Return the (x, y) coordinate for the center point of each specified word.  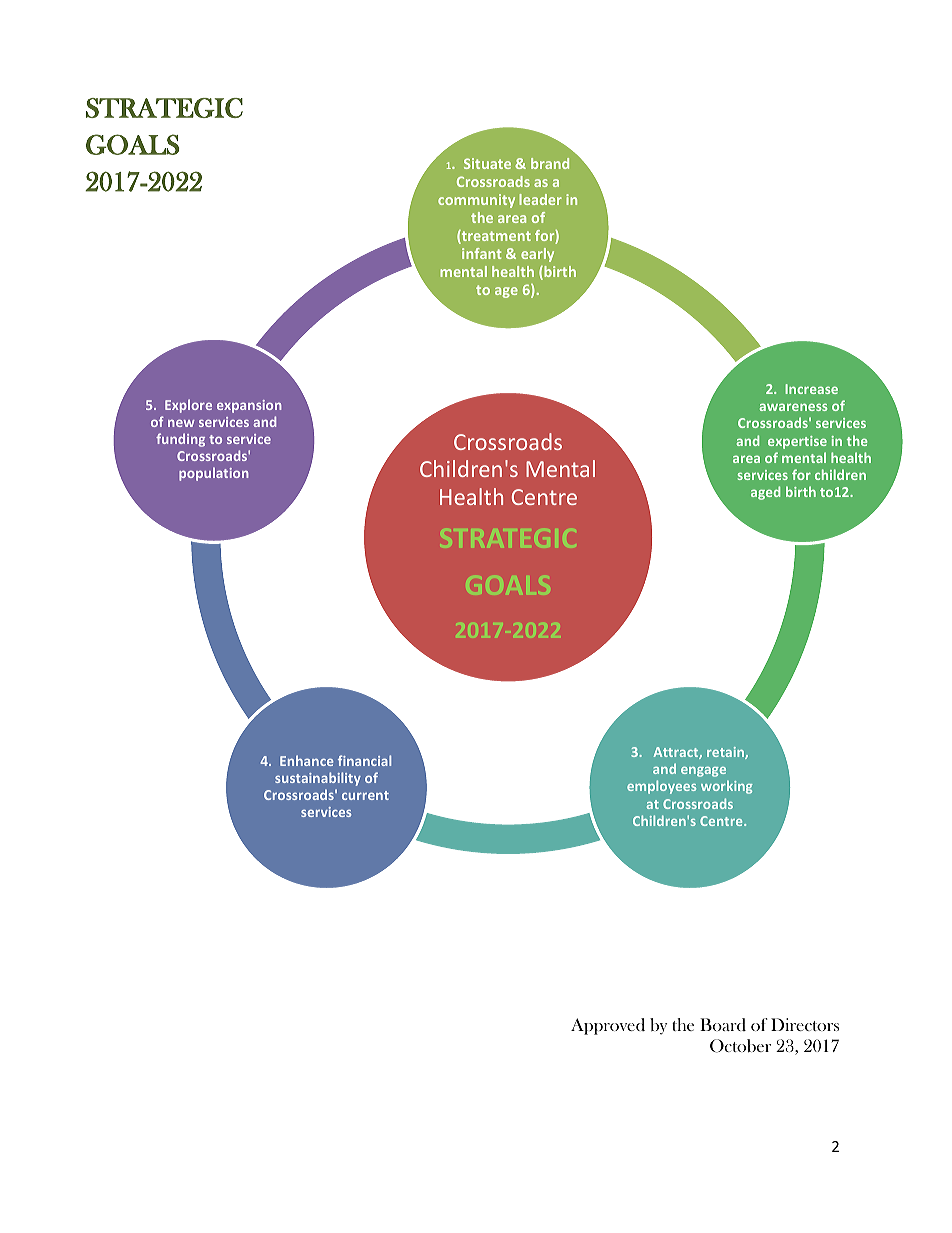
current (365, 795)
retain (726, 753)
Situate (487, 163)
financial (364, 760)
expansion (249, 406)
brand (550, 163)
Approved (608, 1026)
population (214, 474)
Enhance (306, 760)
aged (765, 493)
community (476, 201)
